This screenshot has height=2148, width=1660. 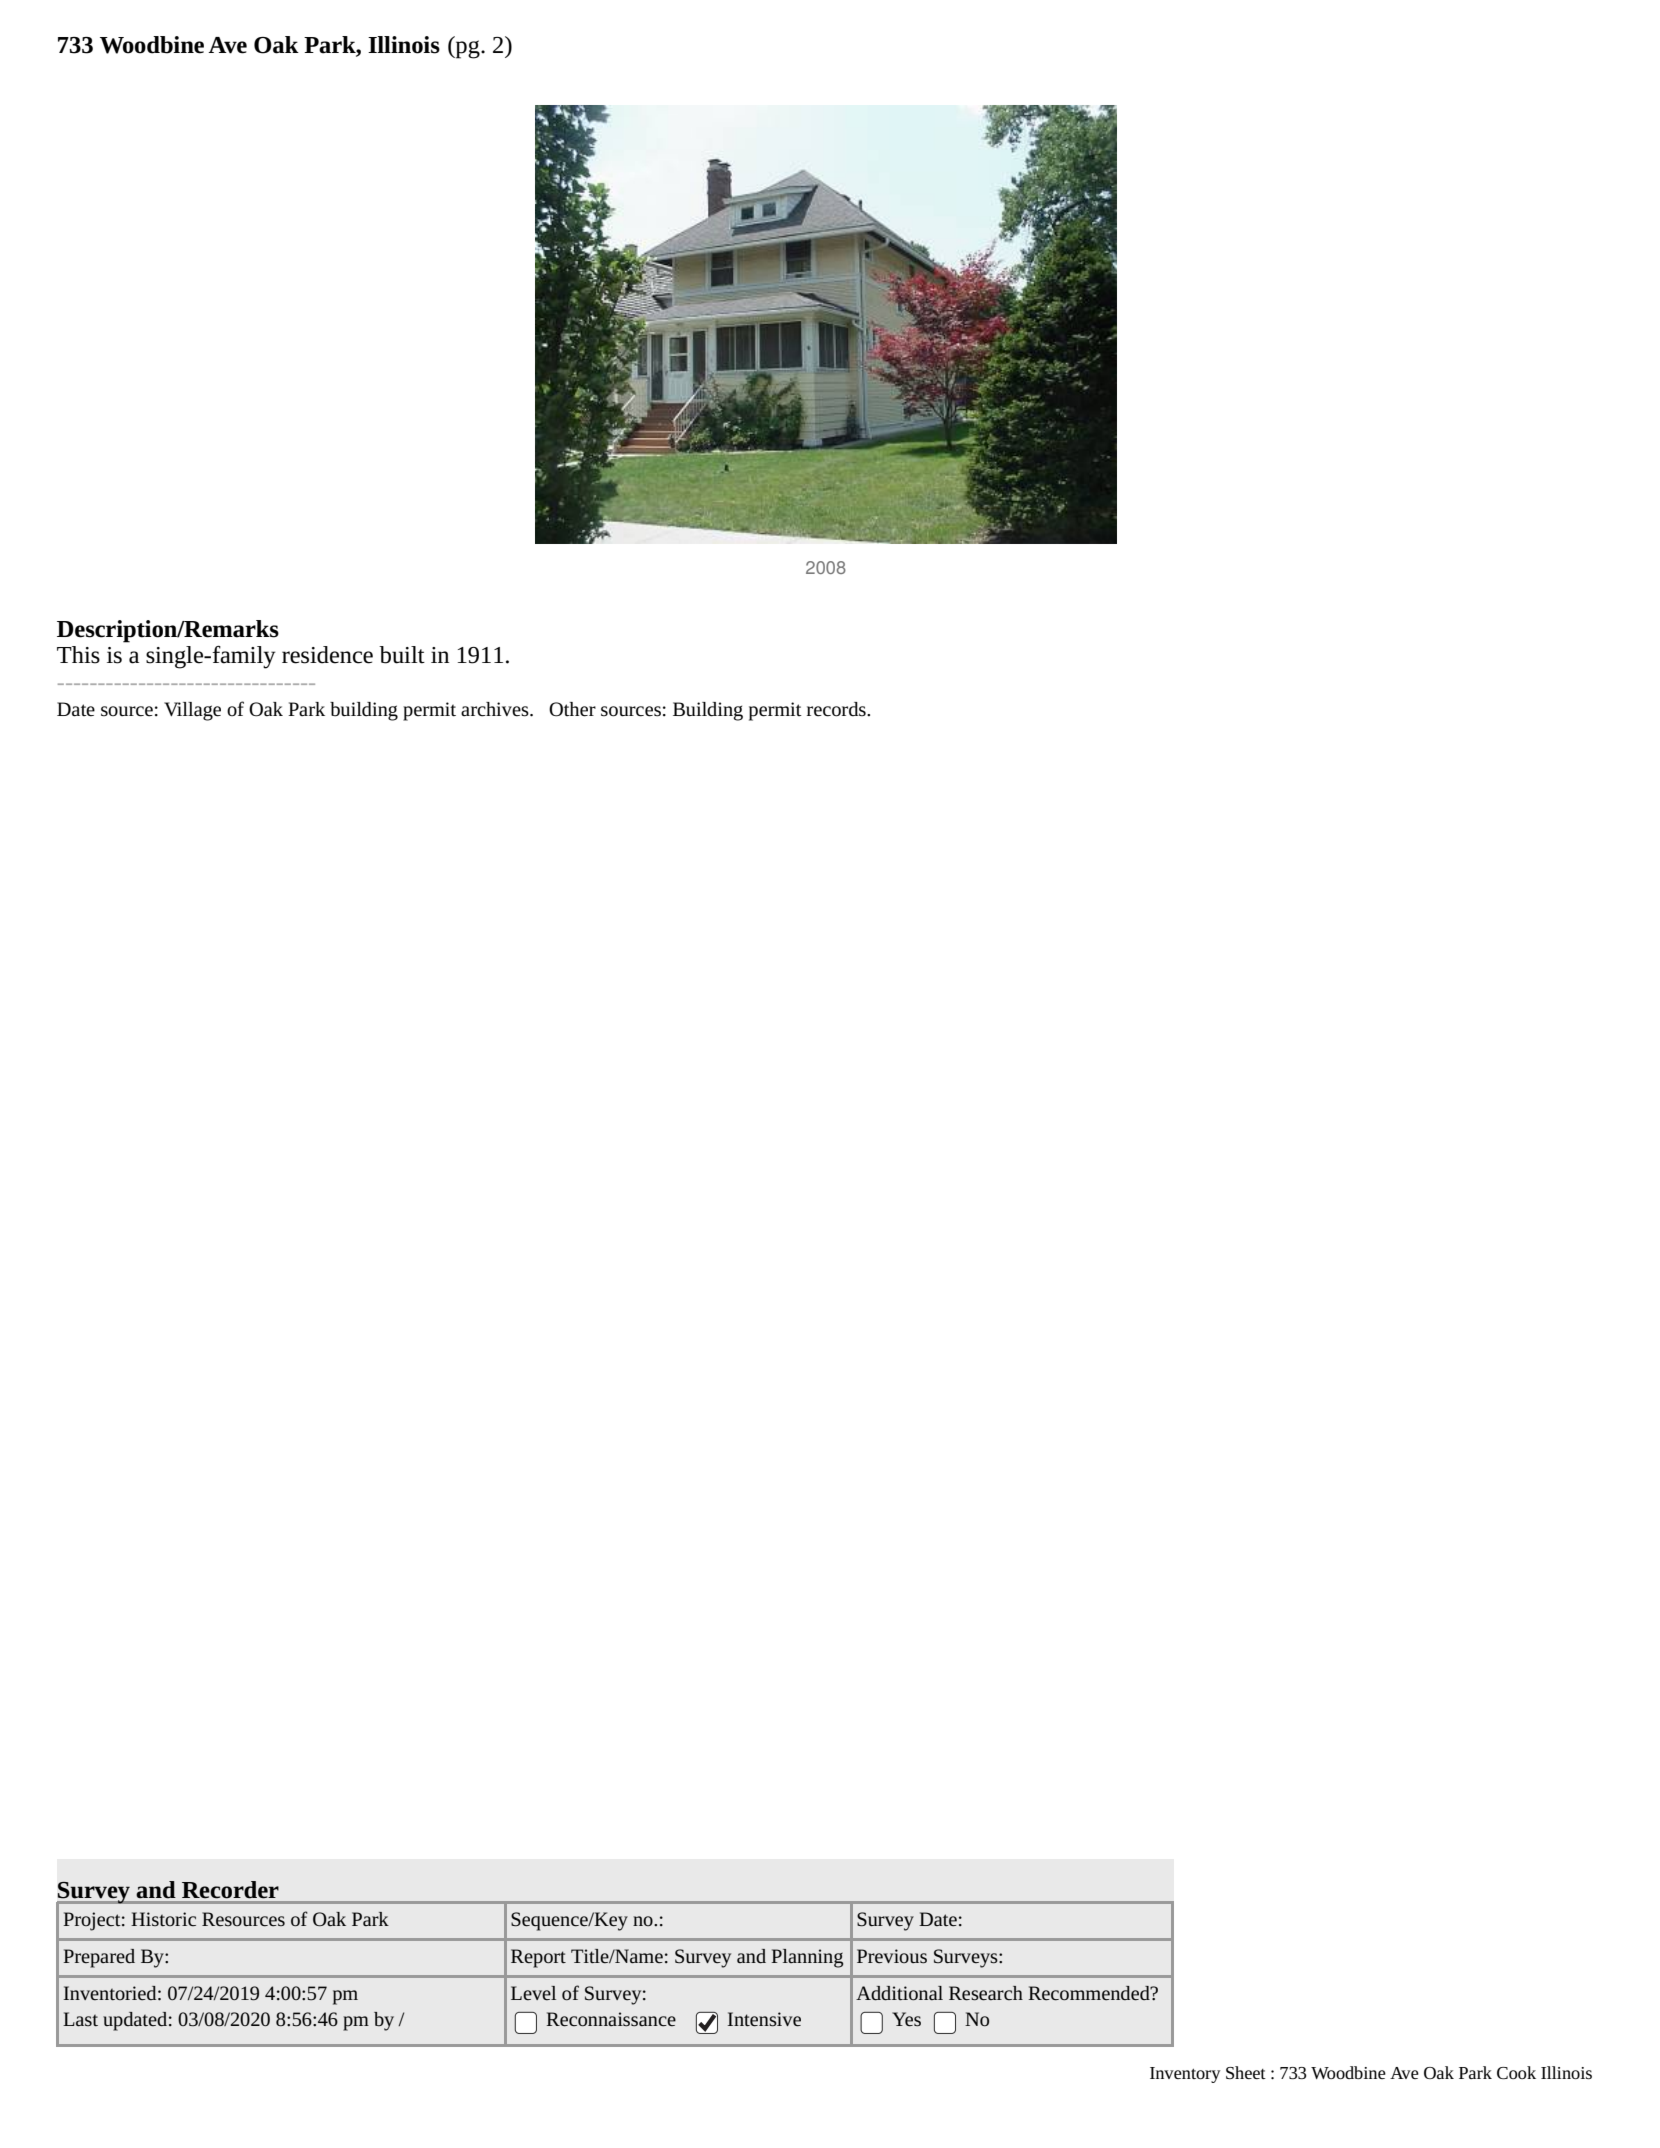 I want to click on built, so click(x=402, y=655).
